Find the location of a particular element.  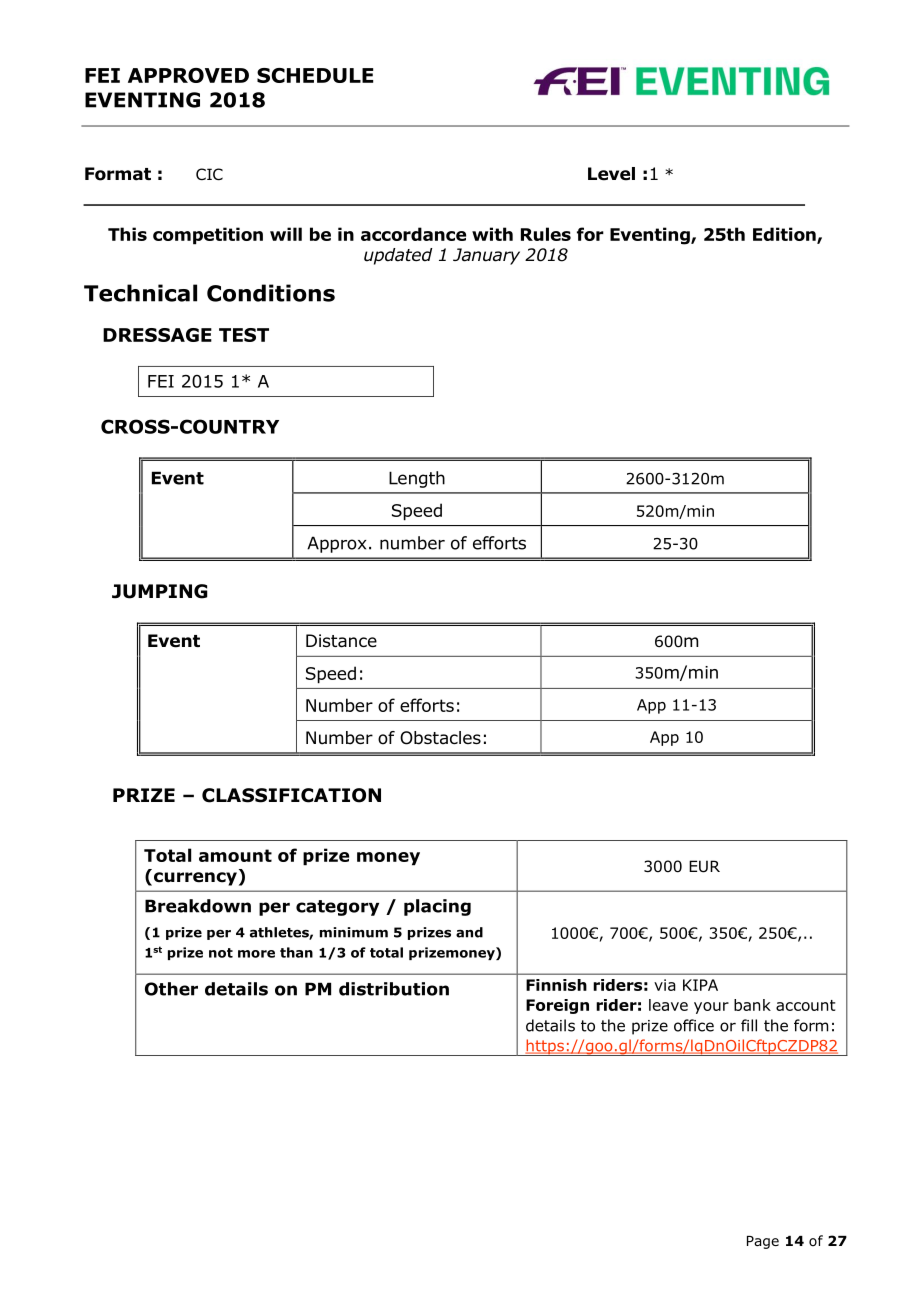

with is located at coordinates (492, 234).
